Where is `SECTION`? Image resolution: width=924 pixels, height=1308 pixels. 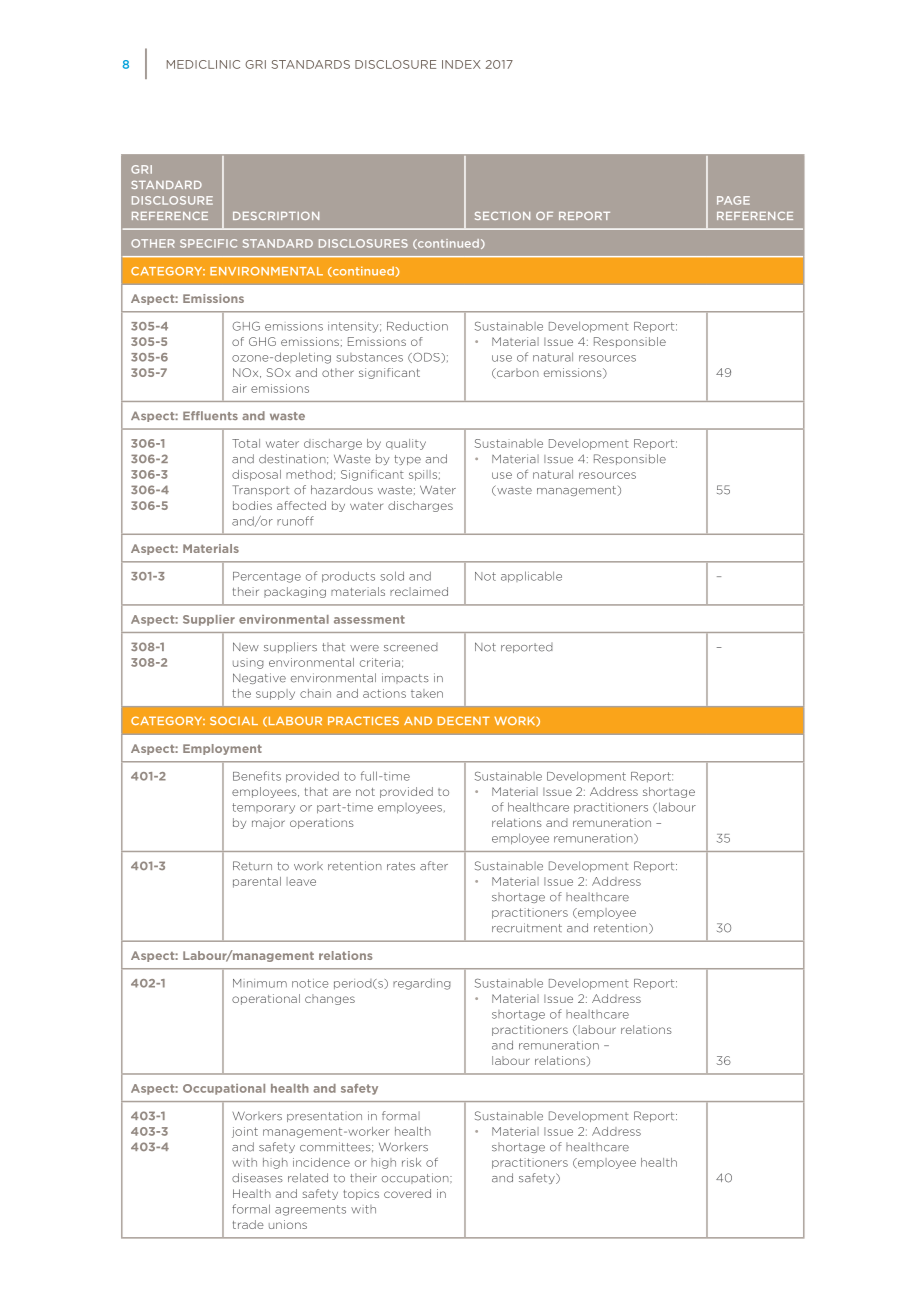 SECTION is located at coordinates (502, 215).
